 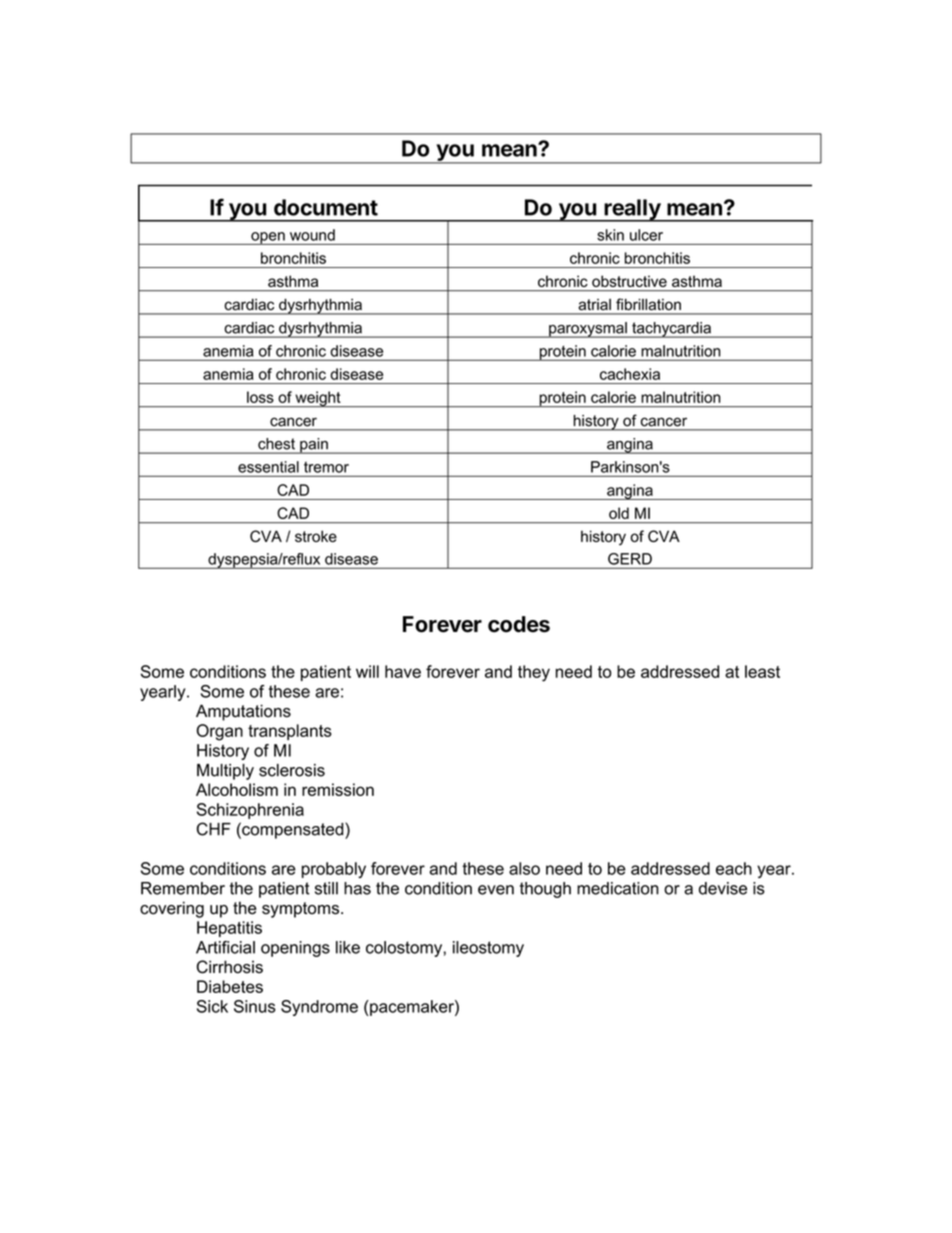 I want to click on codes, so click(x=519, y=624).
